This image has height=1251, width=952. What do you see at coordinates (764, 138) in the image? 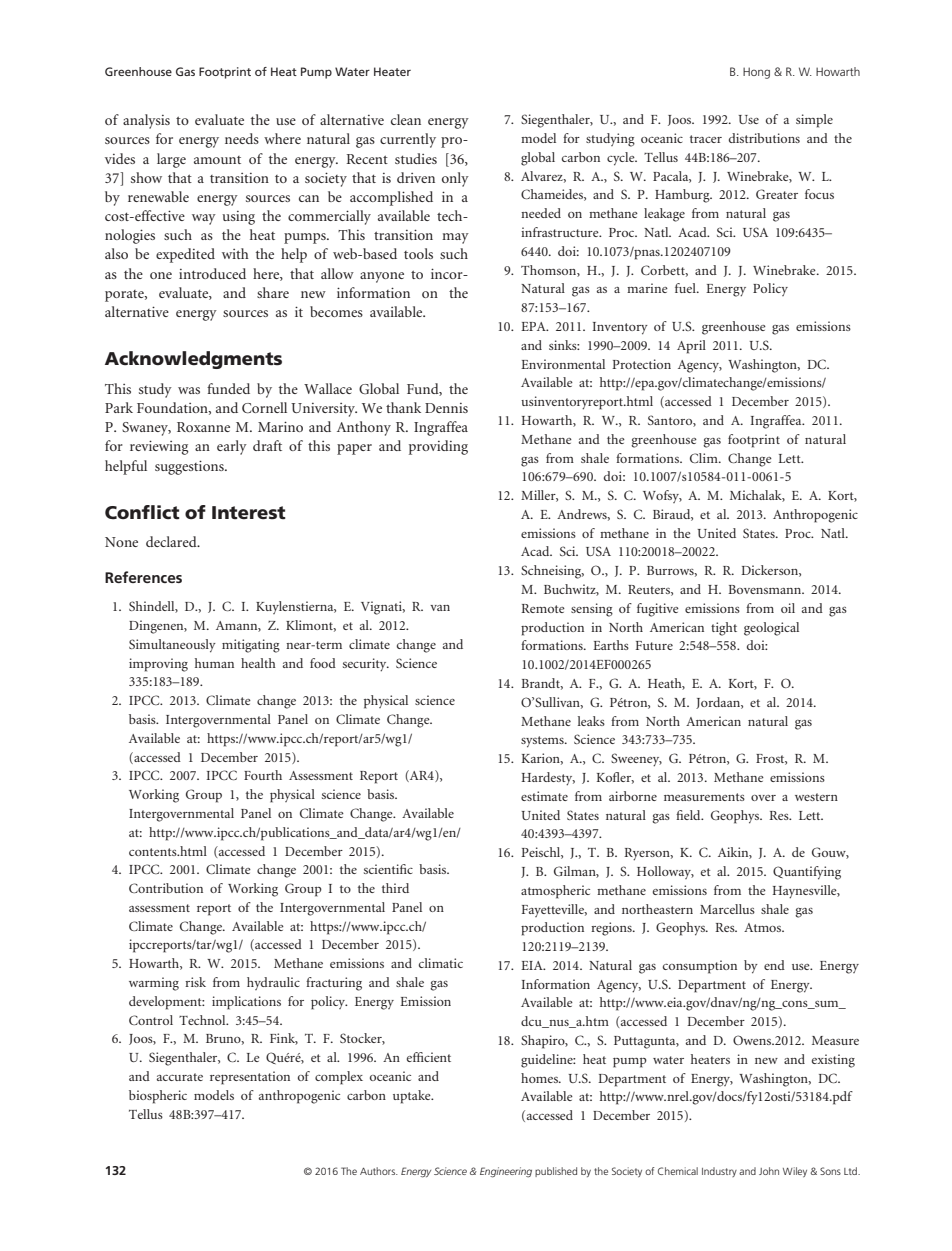
I see `distributions` at bounding box center [764, 138].
